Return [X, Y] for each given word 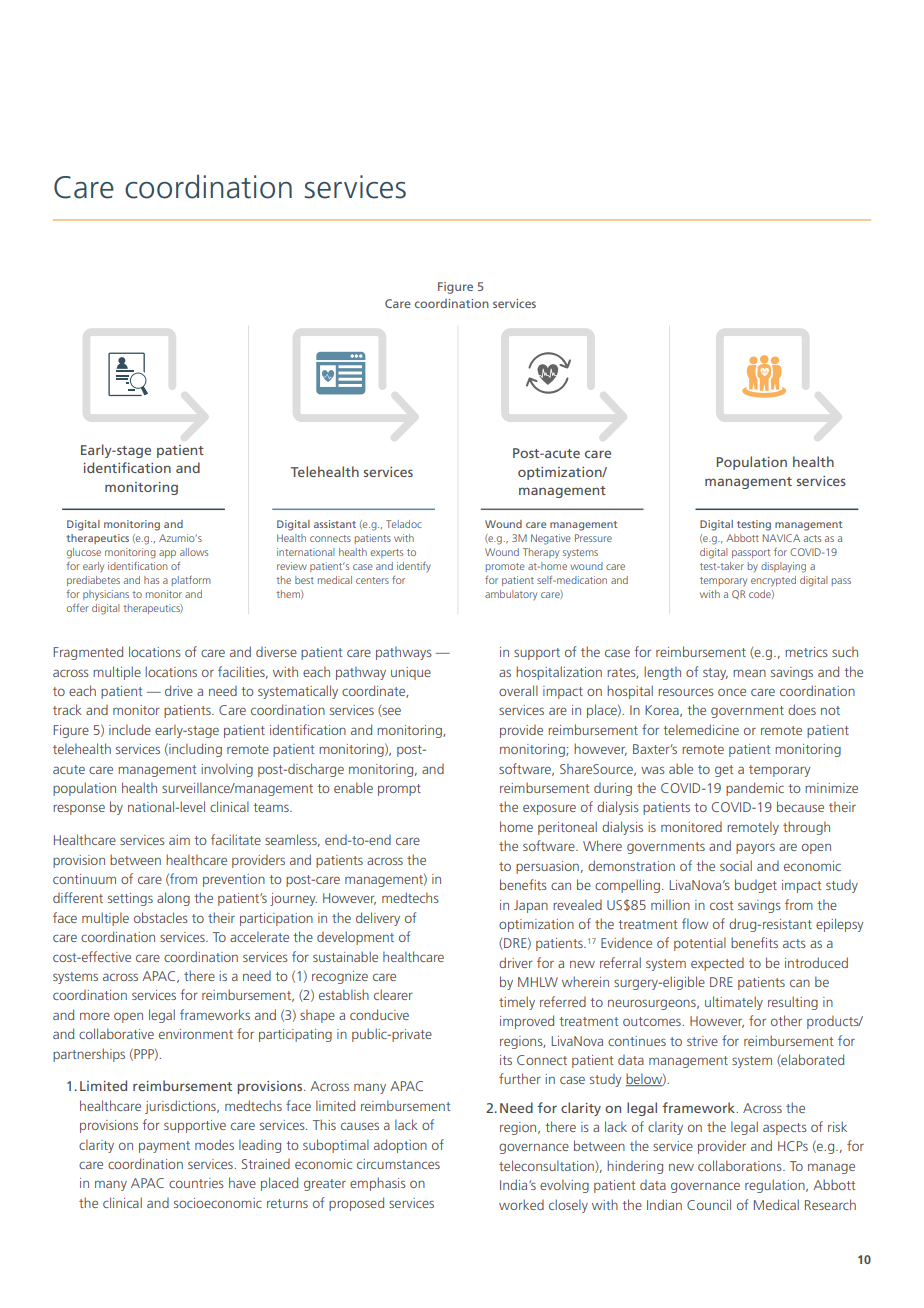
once [732, 692]
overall [518, 690]
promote [505, 567]
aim [179, 840]
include [130, 729]
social [736, 865]
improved [527, 1022]
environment [196, 1034]
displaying [783, 567]
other [786, 1020]
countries [196, 1183]
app [167, 554]
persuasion [547, 867]
